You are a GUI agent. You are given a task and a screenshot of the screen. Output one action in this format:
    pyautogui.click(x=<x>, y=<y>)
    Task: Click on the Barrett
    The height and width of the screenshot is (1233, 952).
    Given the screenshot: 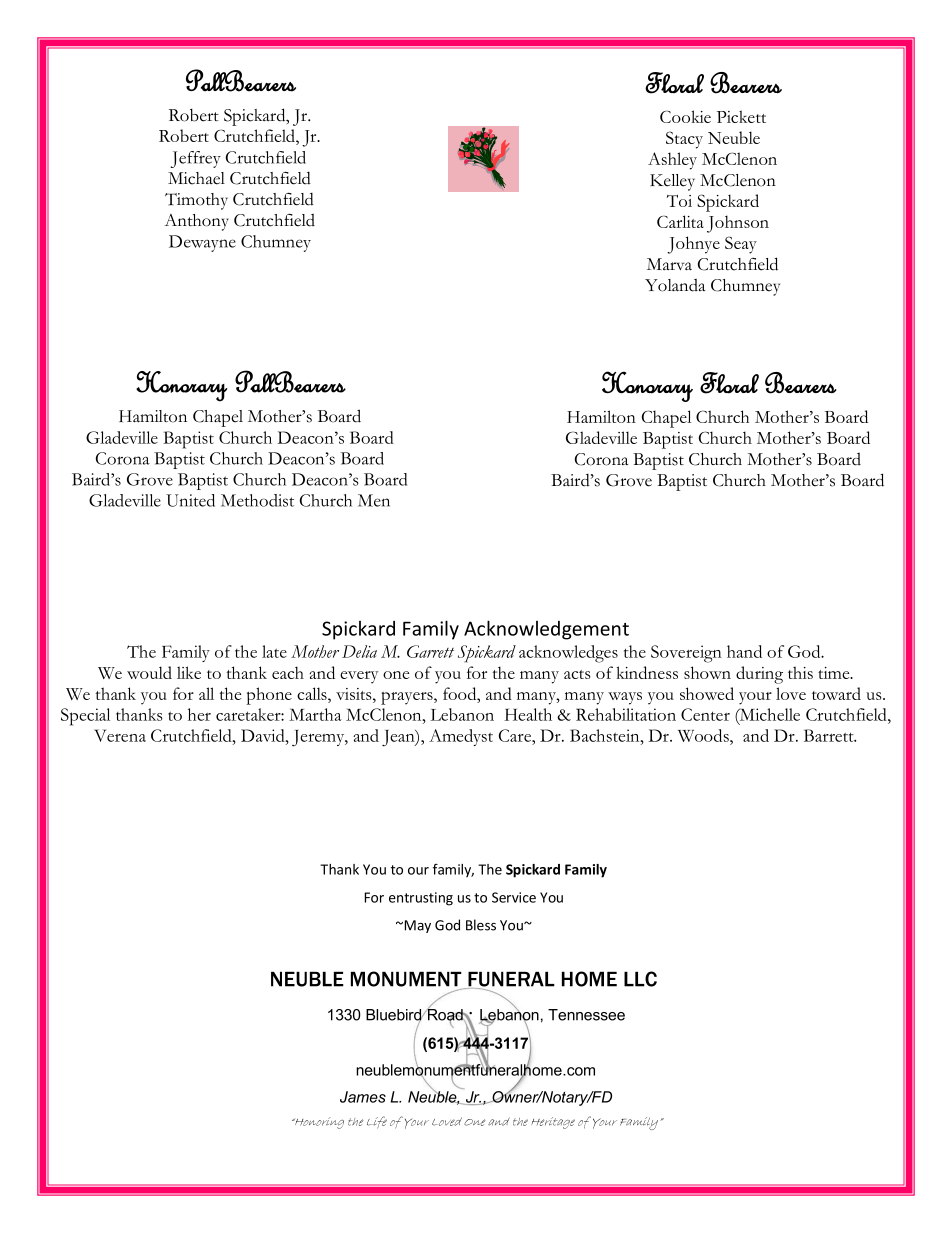 What is the action you would take?
    pyautogui.click(x=830, y=735)
